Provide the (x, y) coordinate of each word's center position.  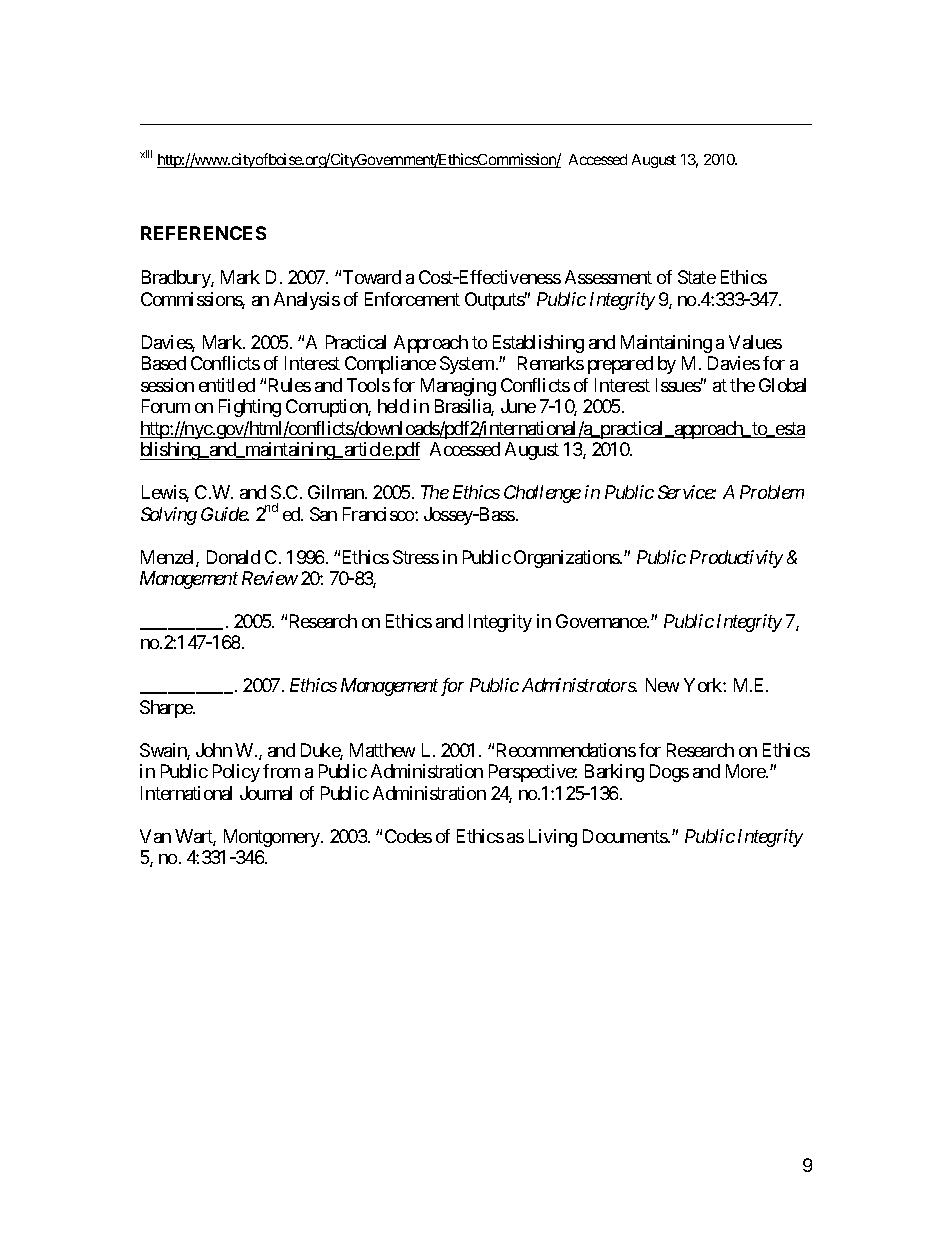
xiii (146, 154)
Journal (266, 793)
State (697, 277)
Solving (169, 516)
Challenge (542, 494)
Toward (372, 277)
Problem (772, 492)
